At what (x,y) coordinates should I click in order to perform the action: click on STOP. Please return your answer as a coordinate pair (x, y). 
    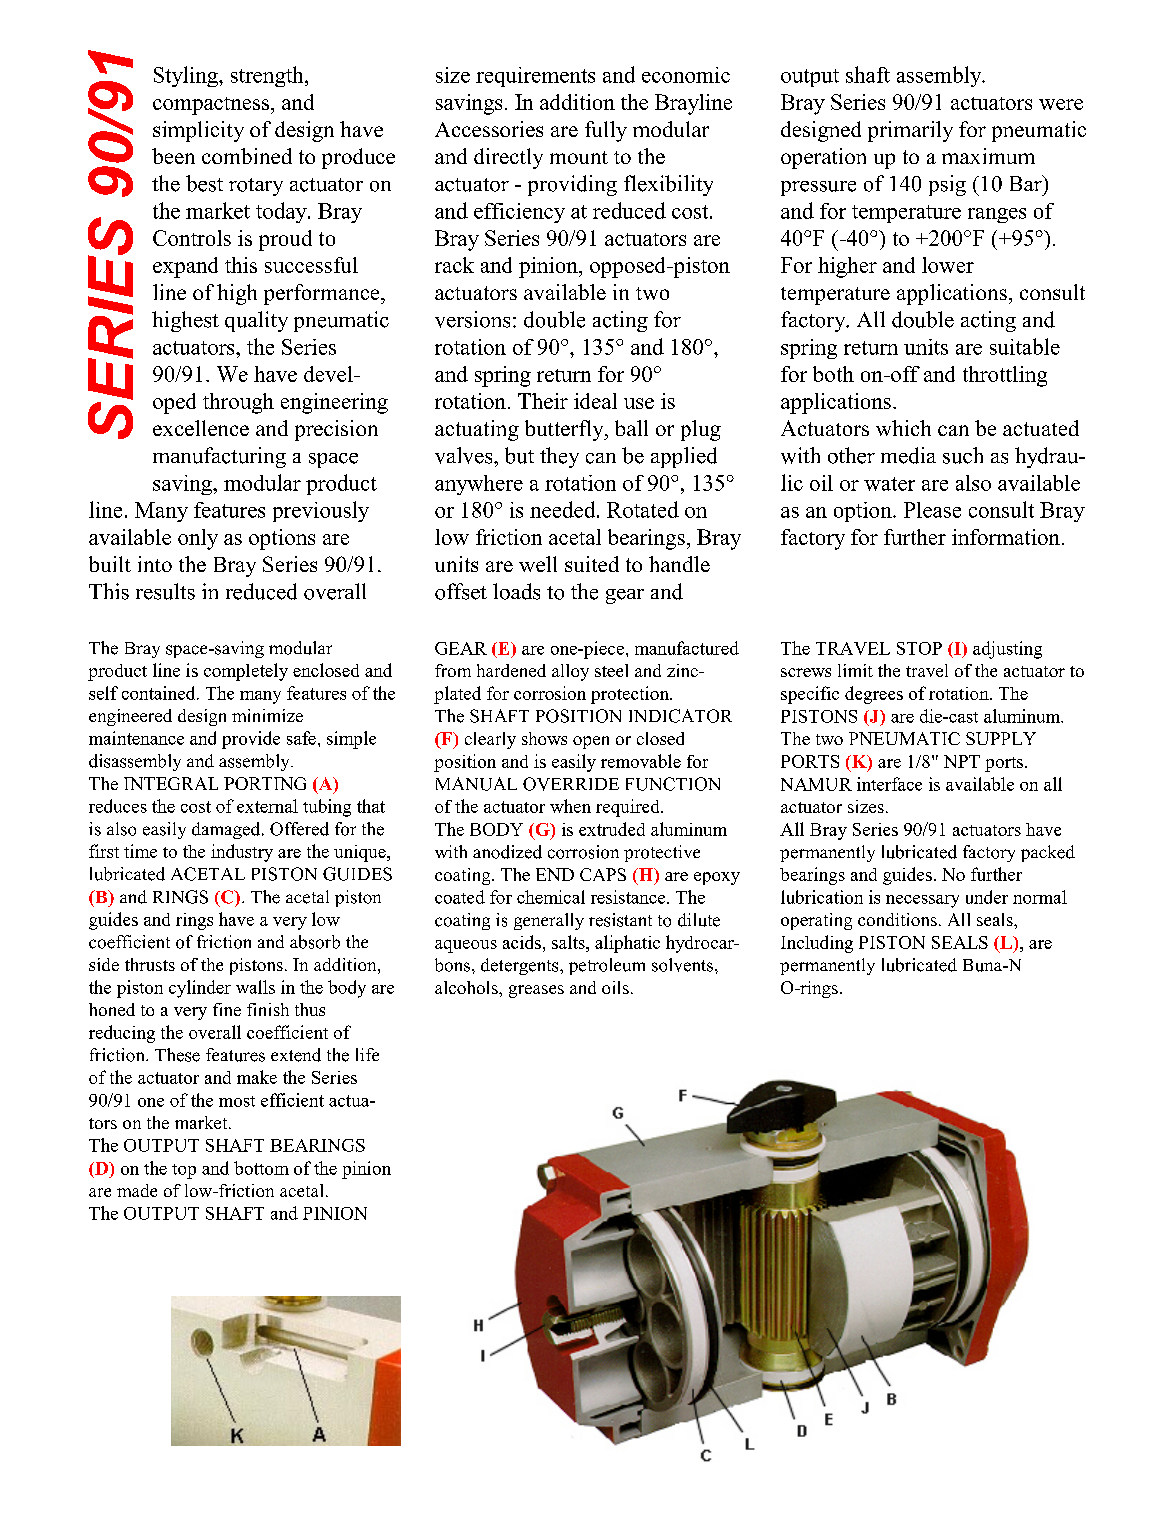
    Looking at the image, I should click on (919, 648).
